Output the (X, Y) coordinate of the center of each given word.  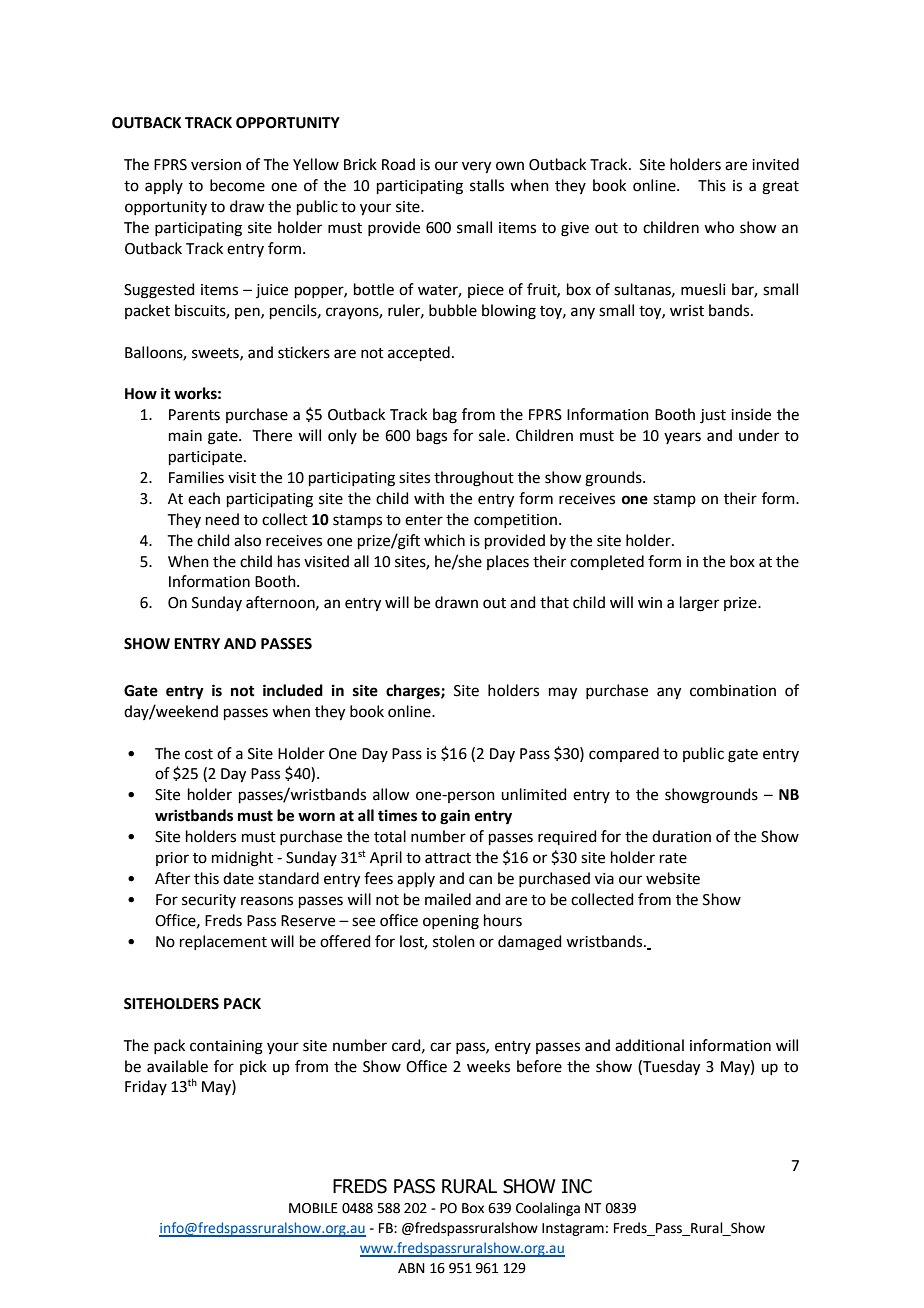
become (237, 185)
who (719, 227)
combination (733, 690)
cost (199, 754)
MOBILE (313, 1208)
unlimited (534, 794)
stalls (487, 185)
